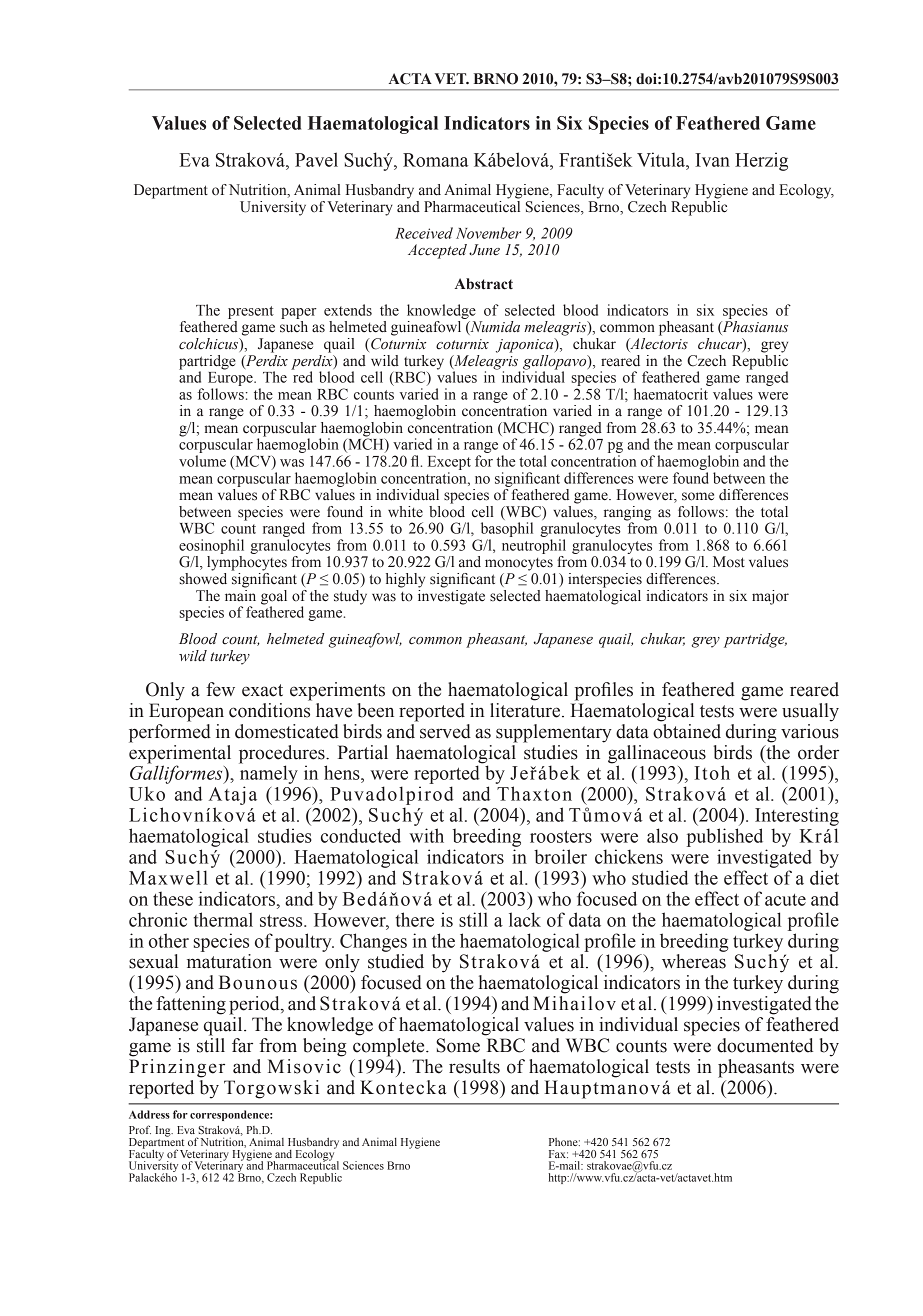 This screenshot has width=923, height=1316. I want to click on monocytes, so click(519, 564).
